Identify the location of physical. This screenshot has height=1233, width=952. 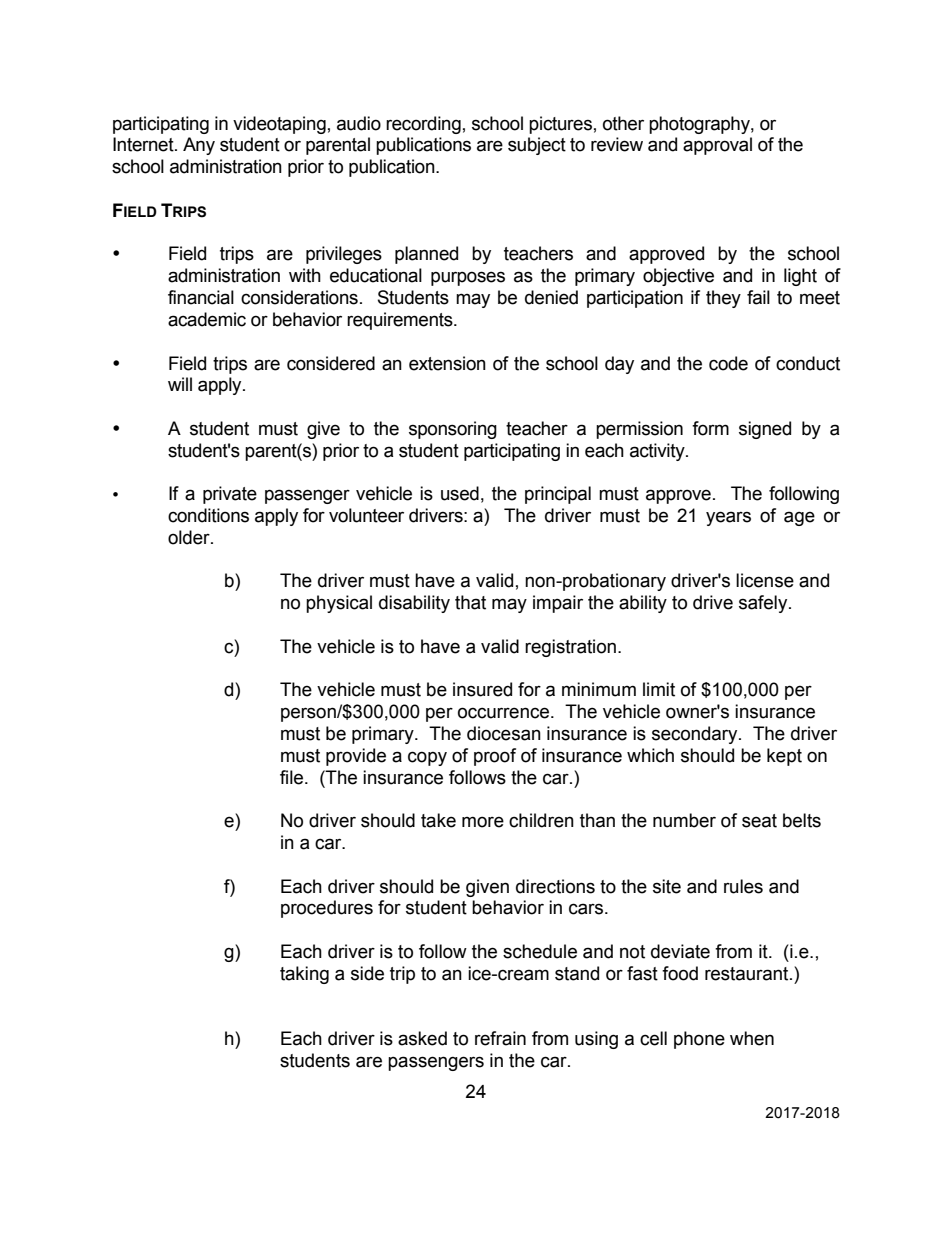
(339, 604).
